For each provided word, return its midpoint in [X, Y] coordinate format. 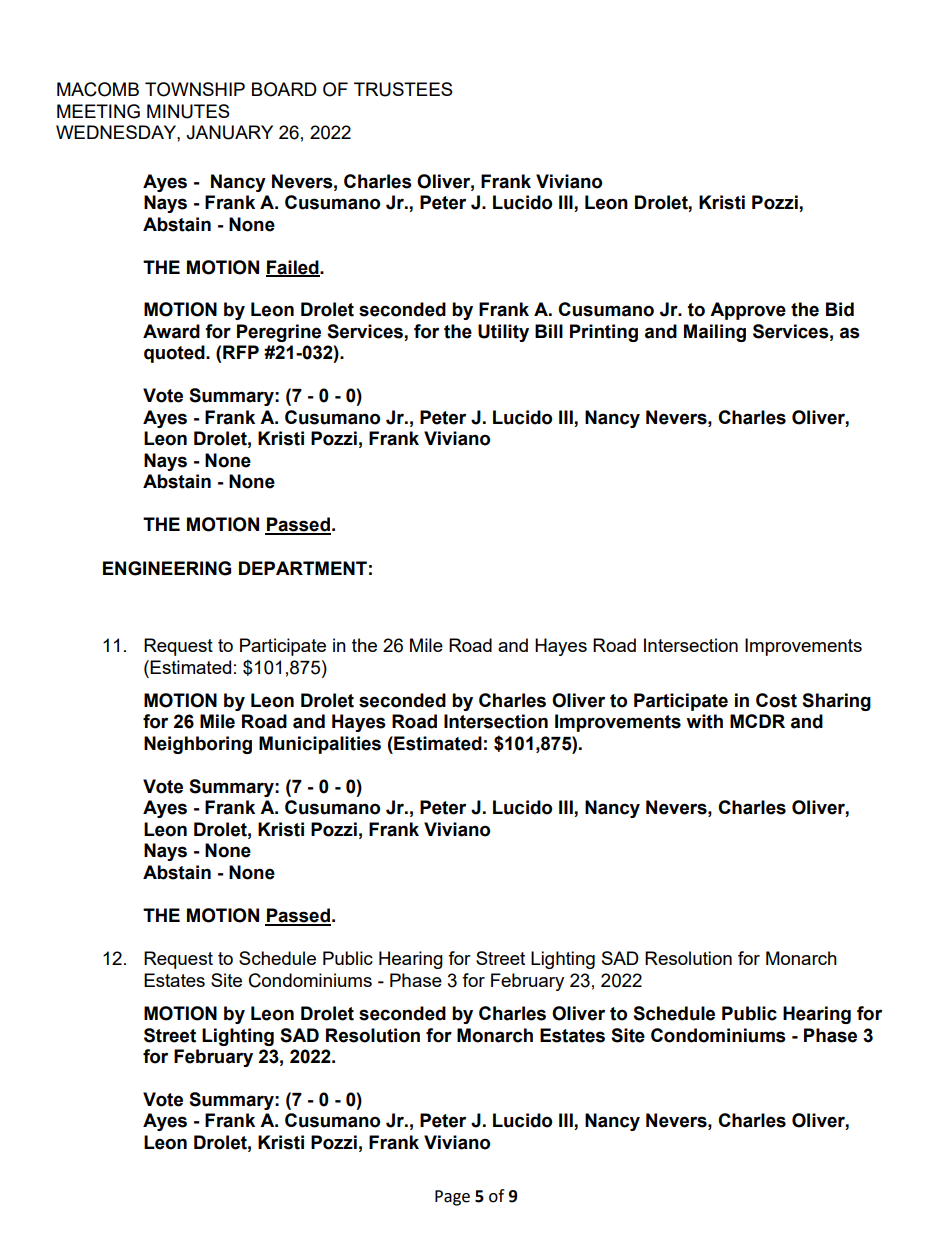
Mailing [715, 333]
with [704, 721]
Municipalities [320, 745]
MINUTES [188, 111]
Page [452, 1198]
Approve [748, 311]
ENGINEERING [167, 568]
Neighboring [198, 745]
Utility [503, 333]
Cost [776, 700]
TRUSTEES [403, 89]
